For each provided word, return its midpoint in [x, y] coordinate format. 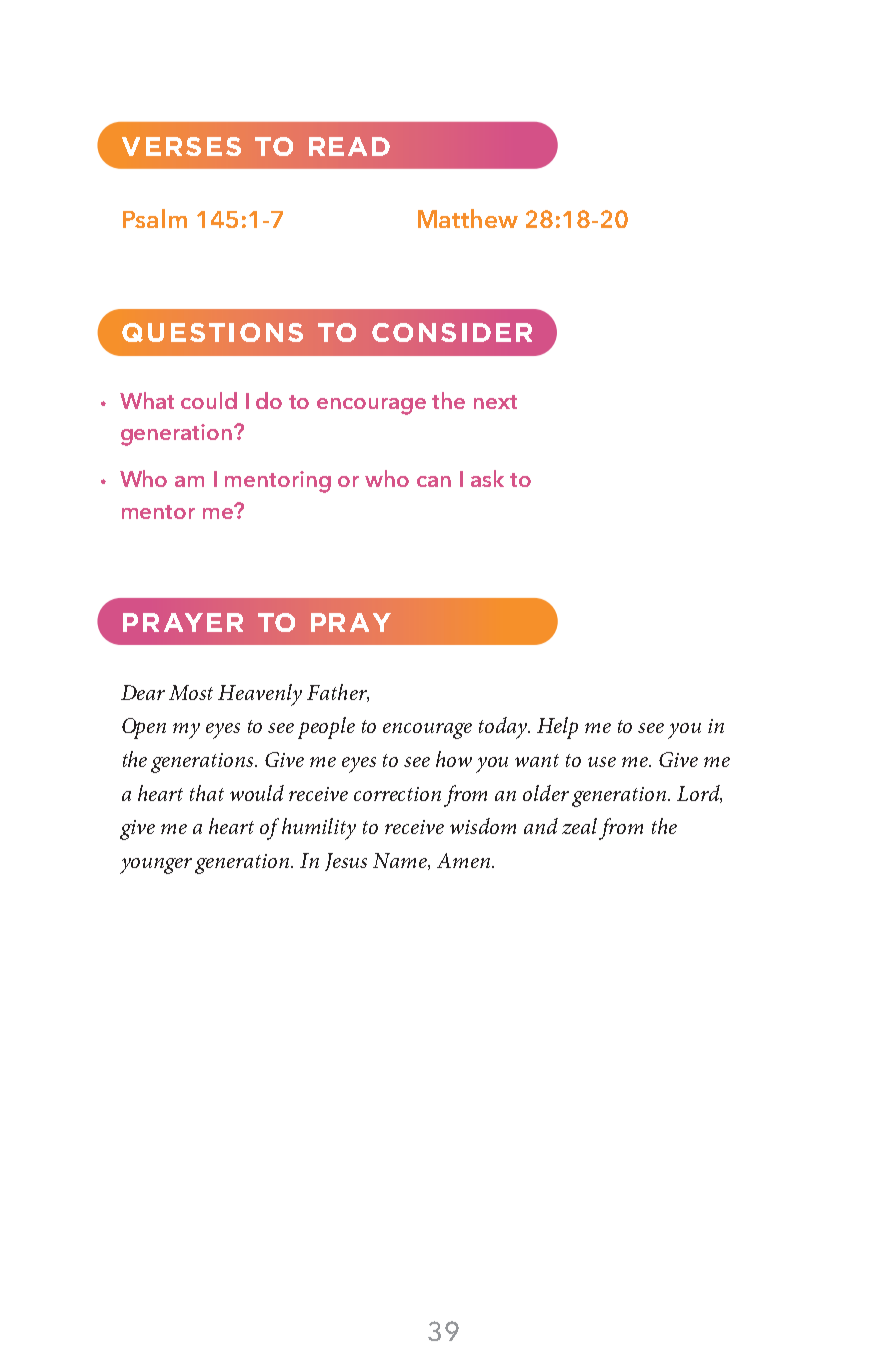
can [434, 481]
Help [557, 728]
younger [156, 866]
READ [349, 146]
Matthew [468, 218]
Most [191, 692]
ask [487, 478]
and [541, 826]
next [495, 402]
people [326, 728]
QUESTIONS [212, 332]
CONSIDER [452, 332]
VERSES [181, 146]
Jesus [346, 862]
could [209, 400]
